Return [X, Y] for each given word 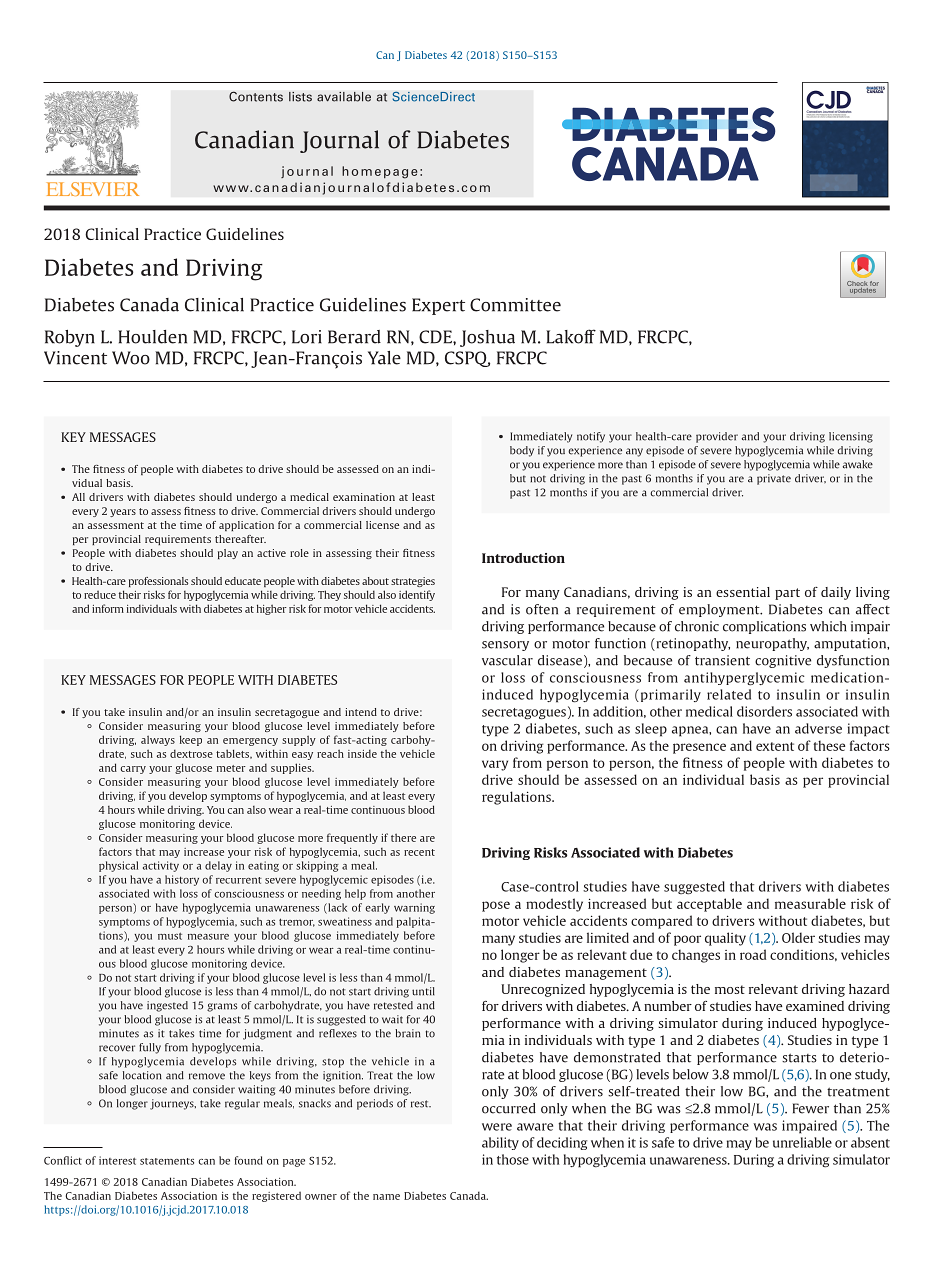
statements [167, 1161]
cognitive [783, 661]
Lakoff [571, 336]
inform [108, 608]
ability [500, 1143]
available [344, 97]
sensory [505, 646]
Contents [256, 96]
